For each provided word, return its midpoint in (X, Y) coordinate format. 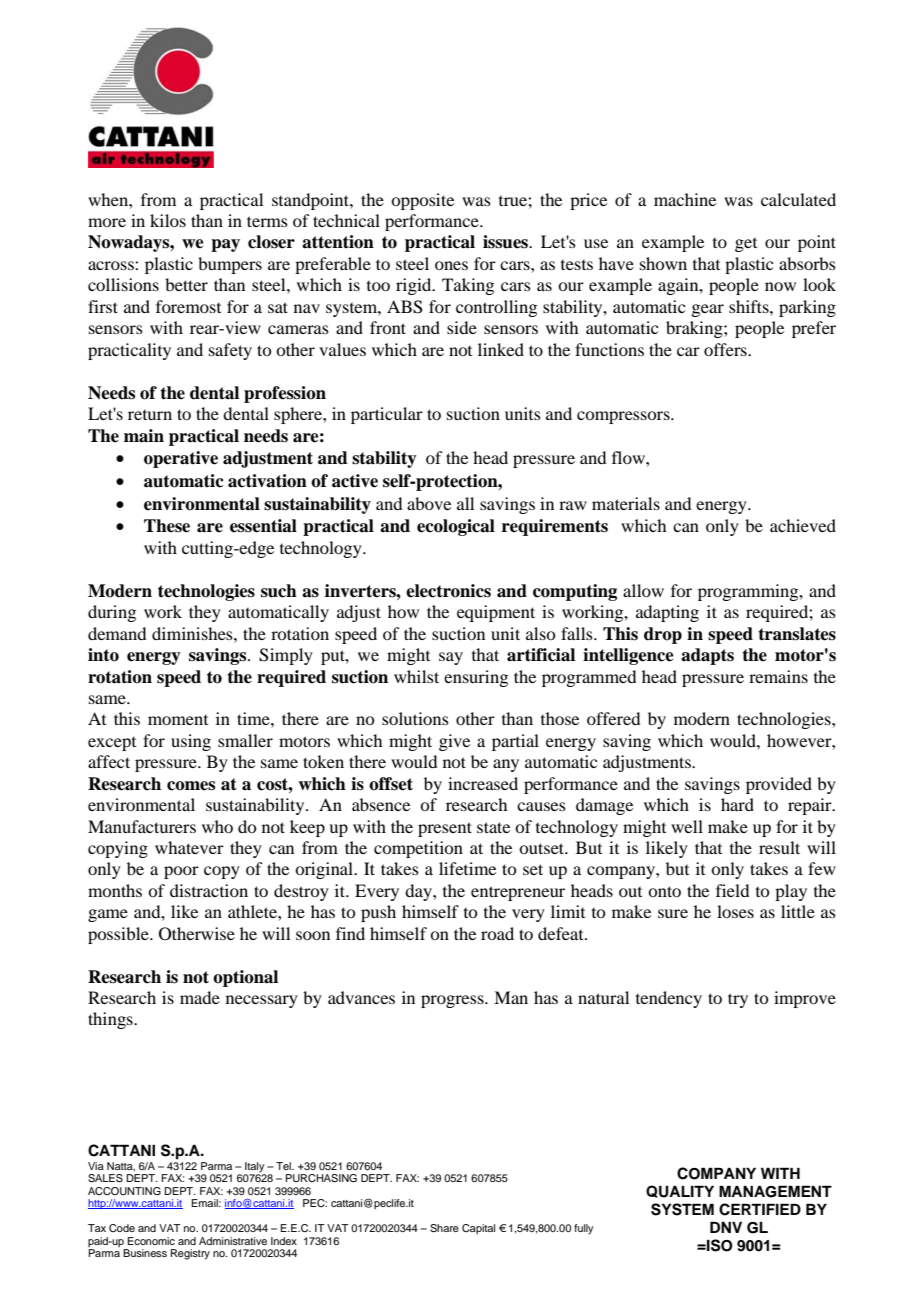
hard (737, 804)
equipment (496, 613)
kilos (168, 220)
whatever (189, 847)
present (445, 829)
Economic (151, 1241)
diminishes (193, 633)
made (200, 997)
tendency (669, 999)
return (150, 415)
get (746, 245)
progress (453, 1001)
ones (451, 265)
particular (387, 415)
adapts (707, 656)
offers (726, 349)
